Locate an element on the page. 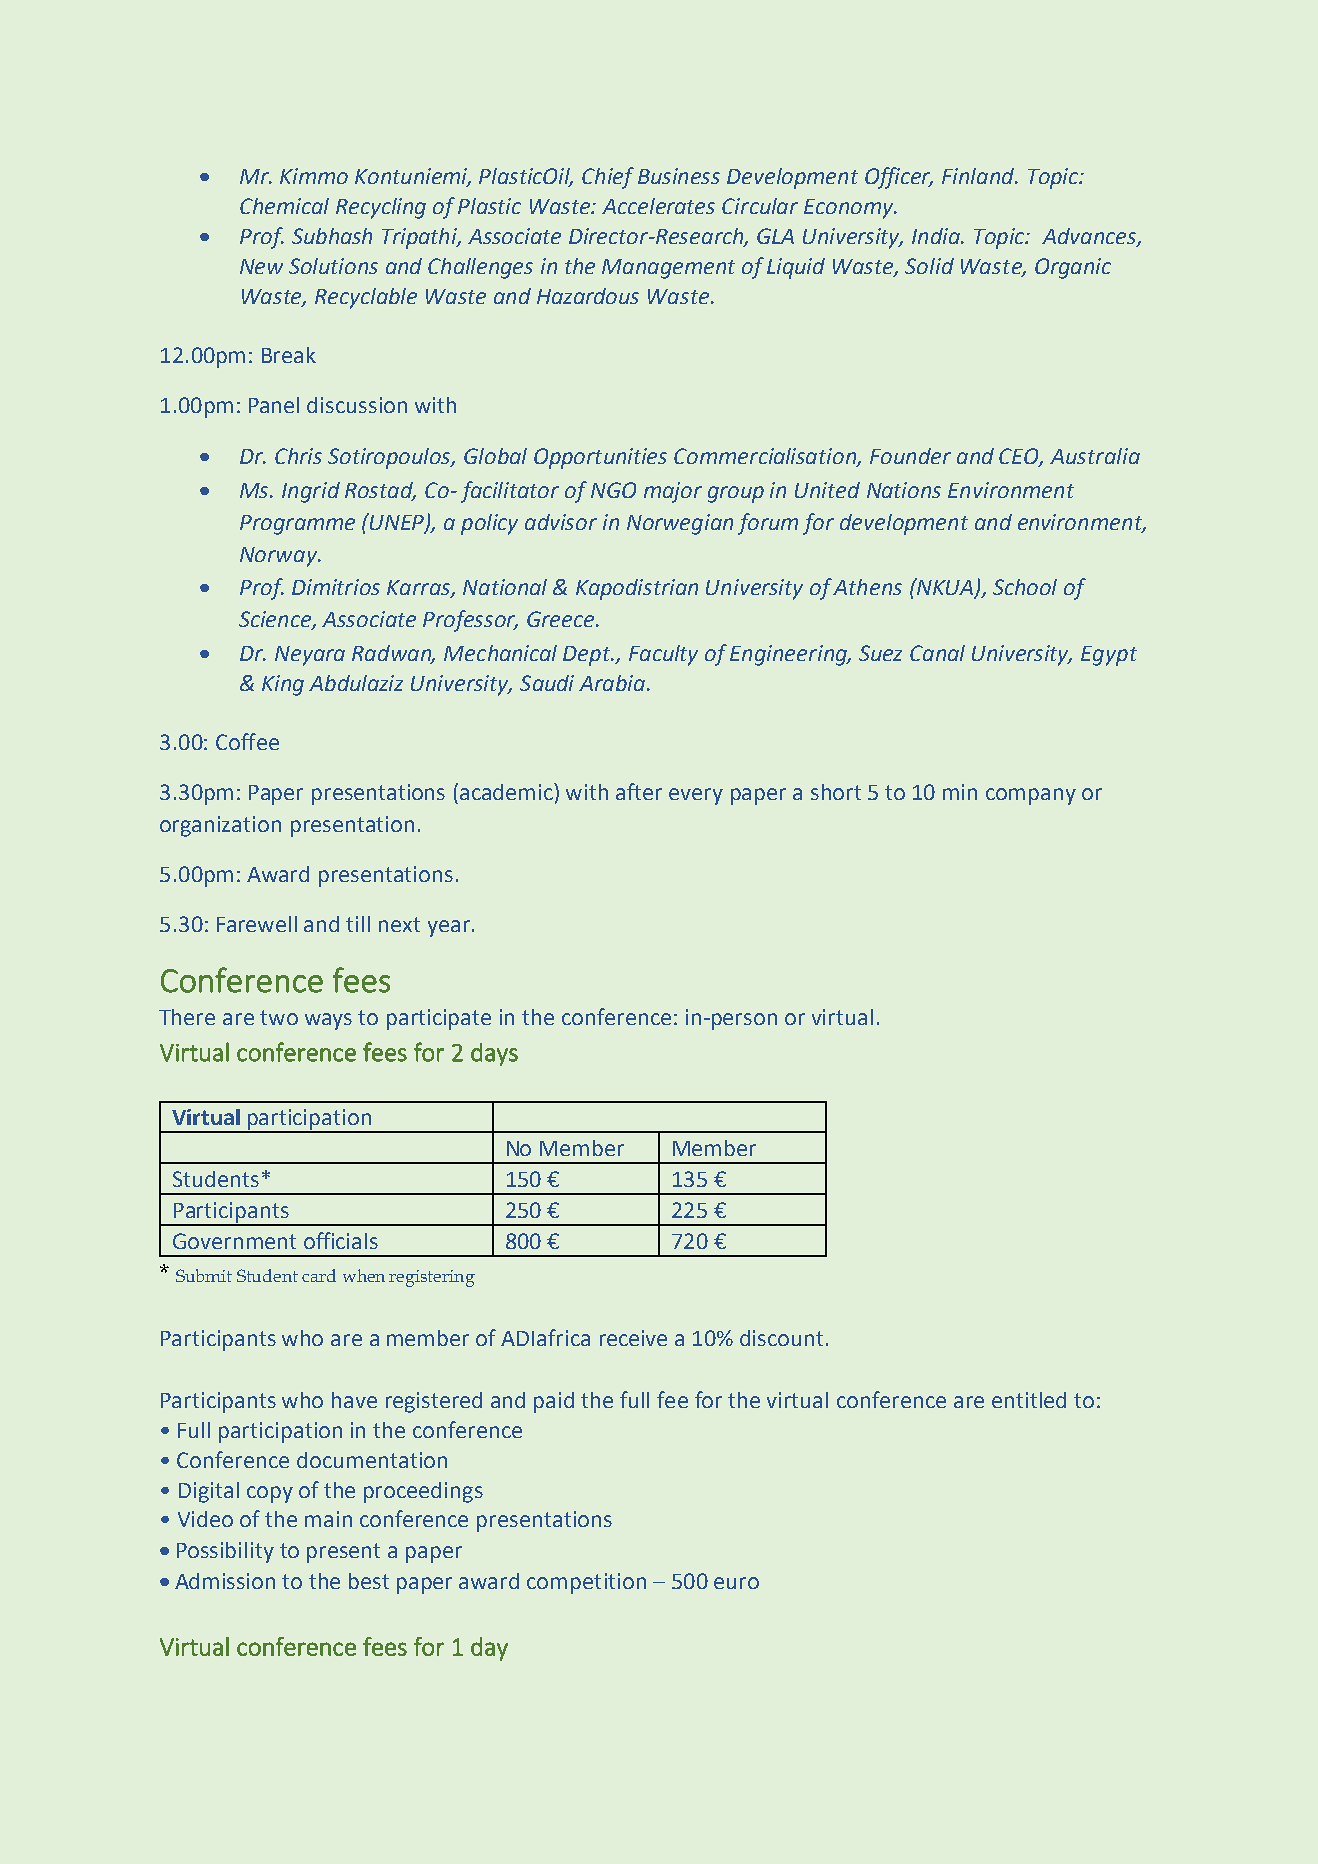 This page has width=1318, height=1864. competition is located at coordinates (586, 1583).
